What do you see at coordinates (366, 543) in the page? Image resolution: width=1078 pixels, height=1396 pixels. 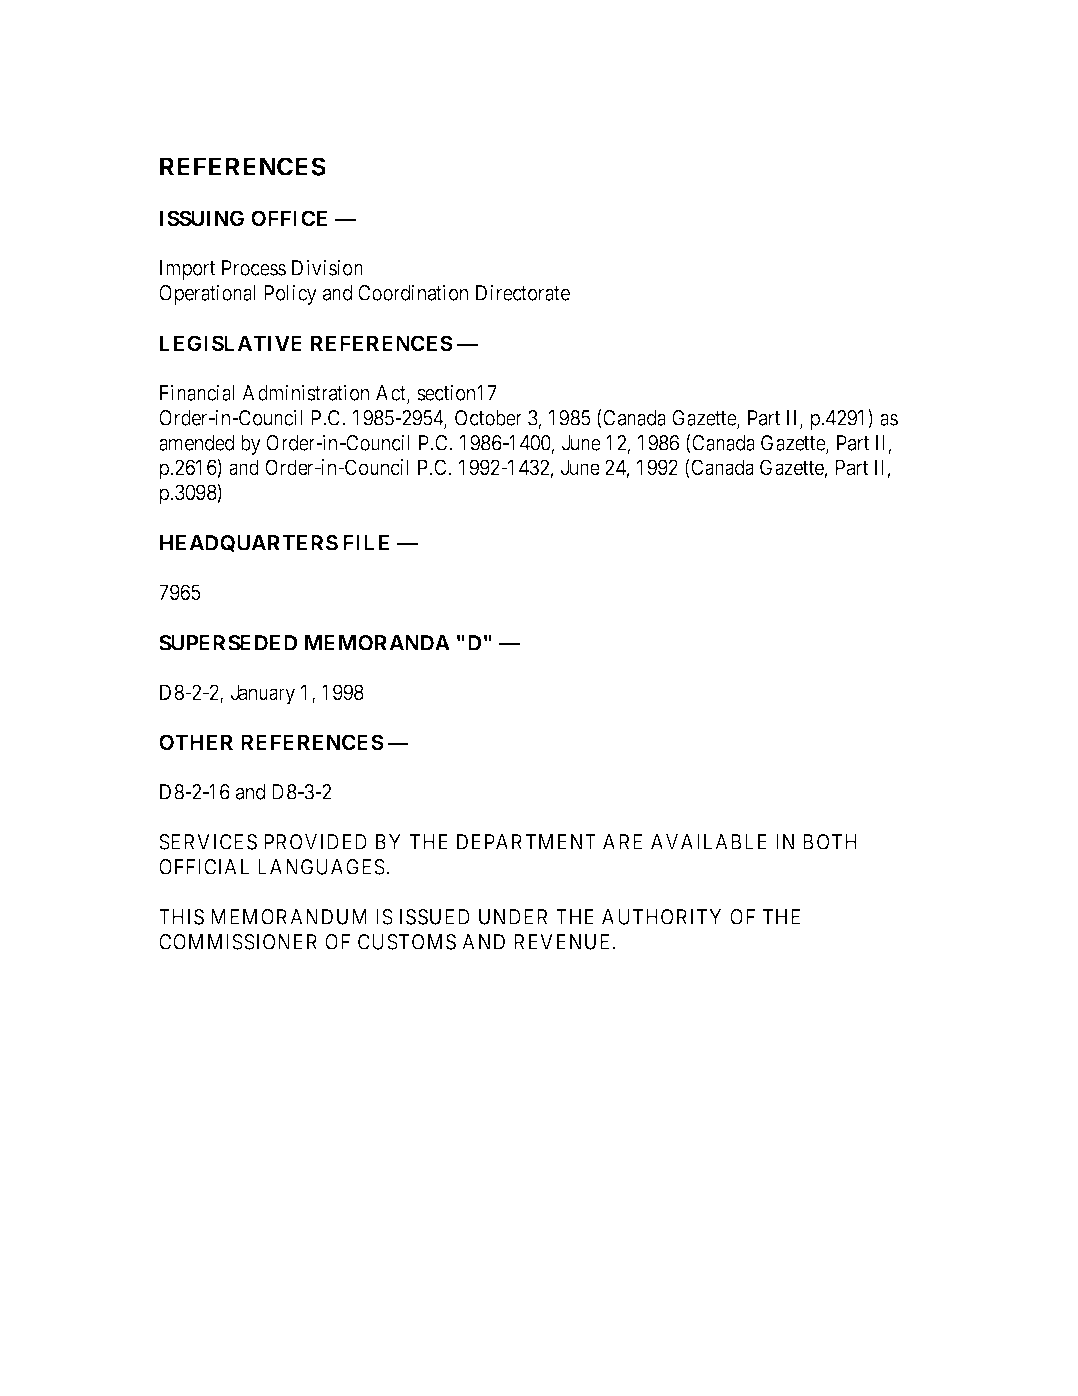 I see `FILE` at bounding box center [366, 543].
